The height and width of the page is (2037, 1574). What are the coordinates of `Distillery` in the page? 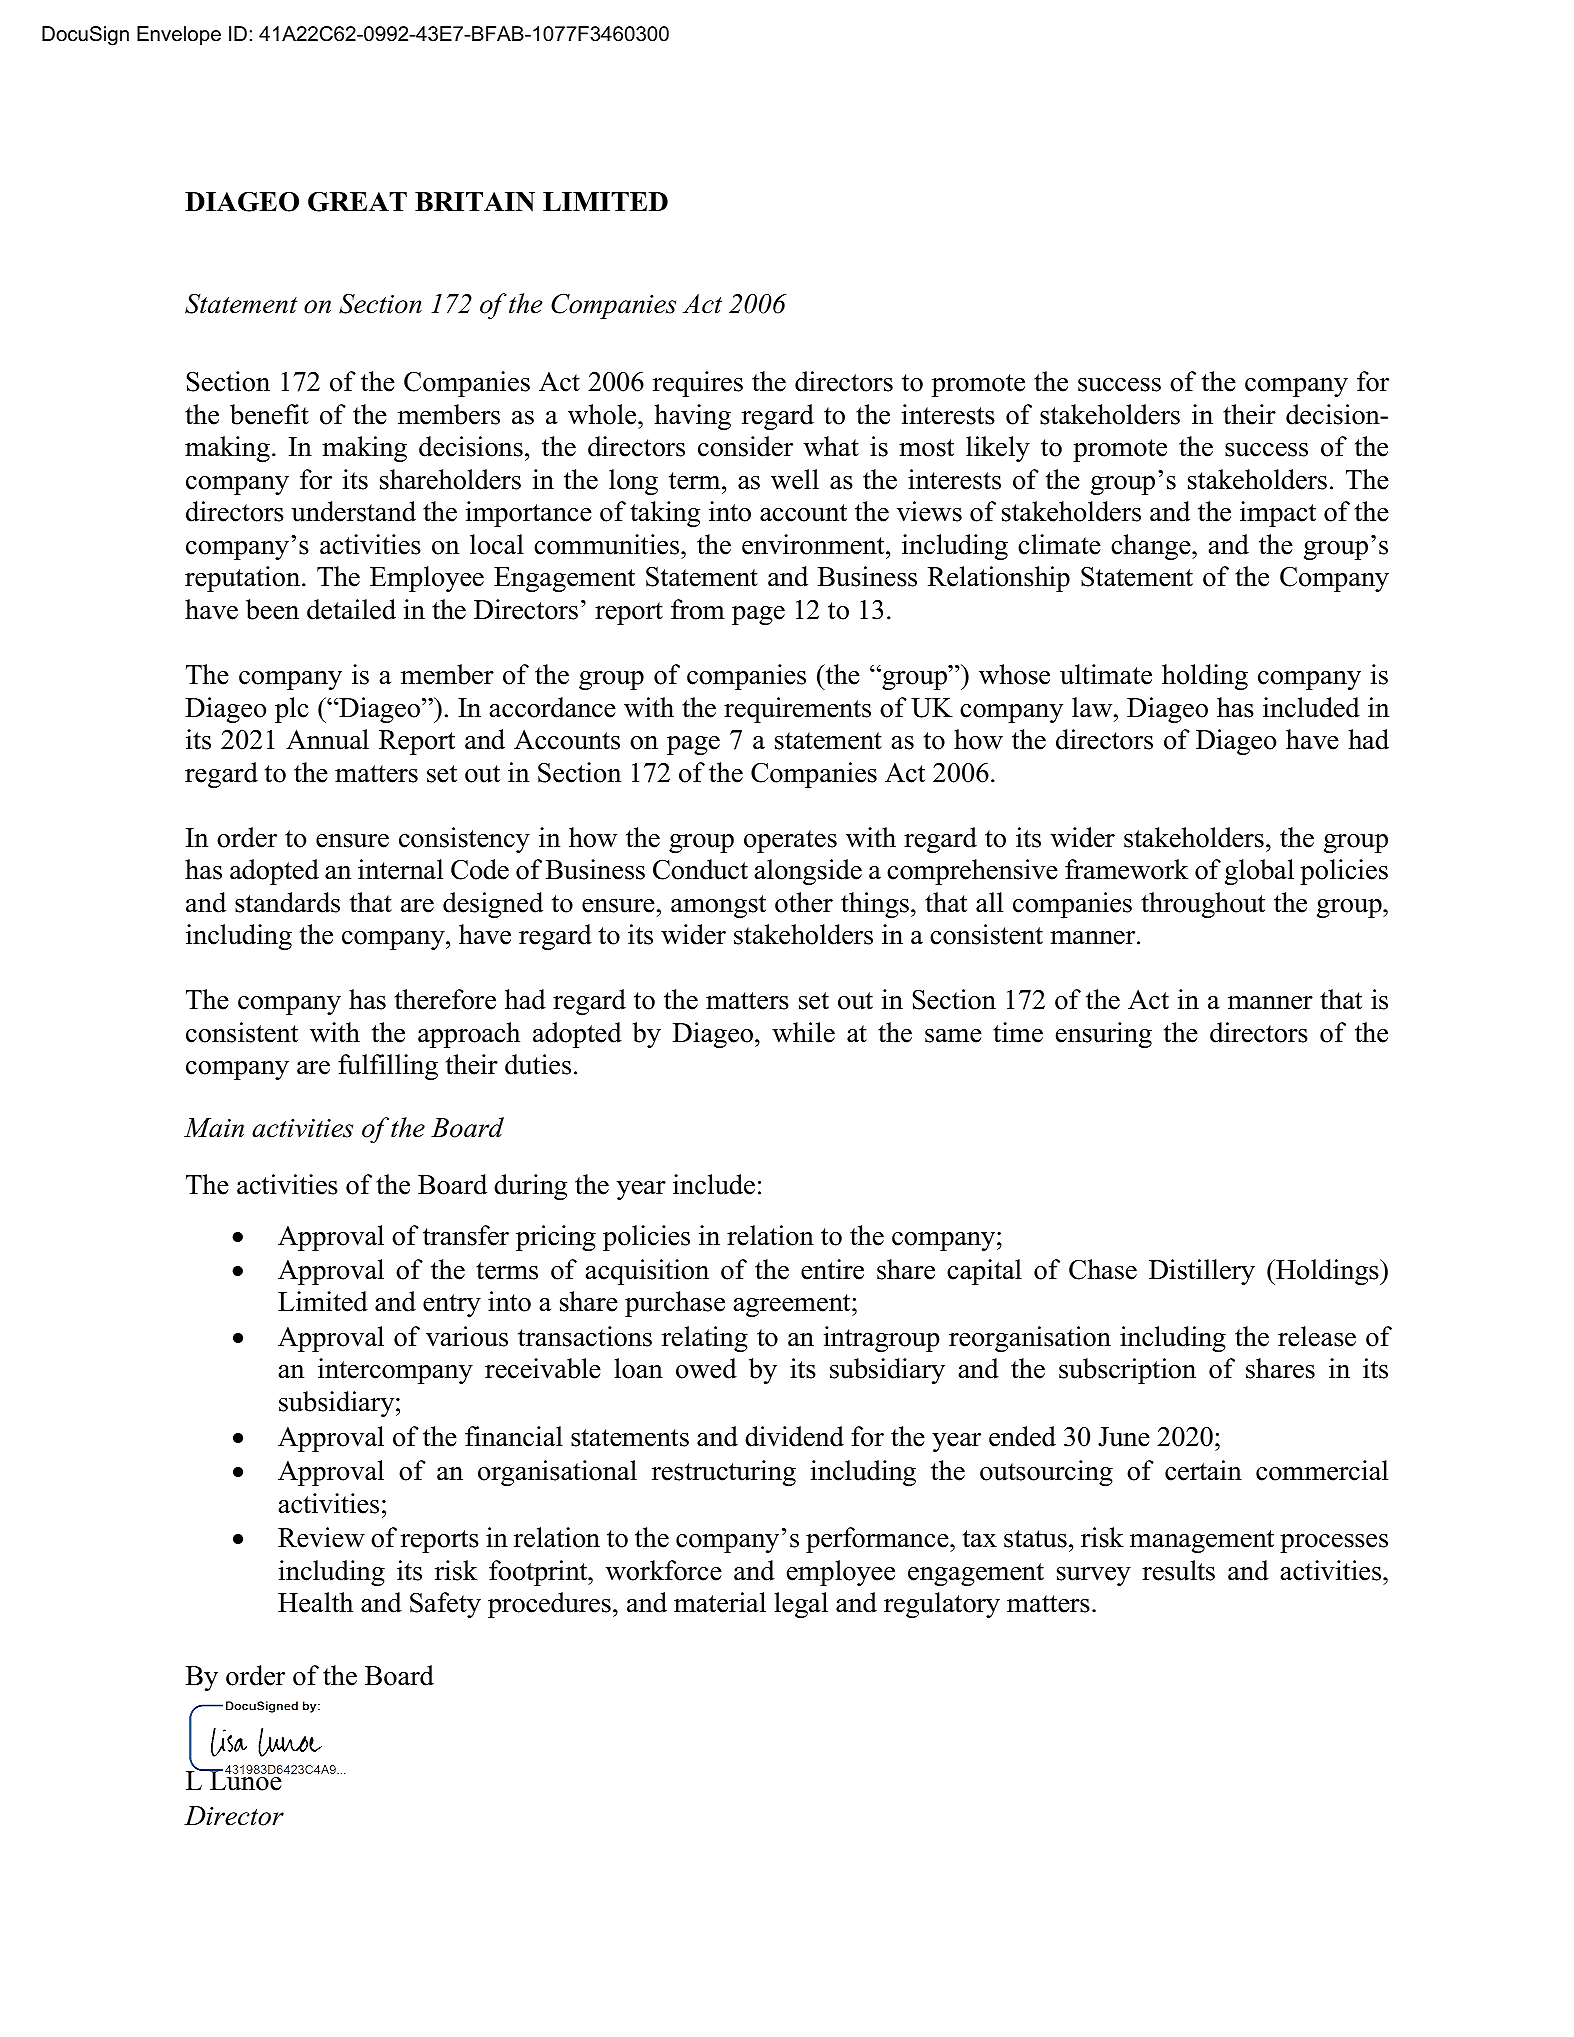 It's located at (1202, 1272).
